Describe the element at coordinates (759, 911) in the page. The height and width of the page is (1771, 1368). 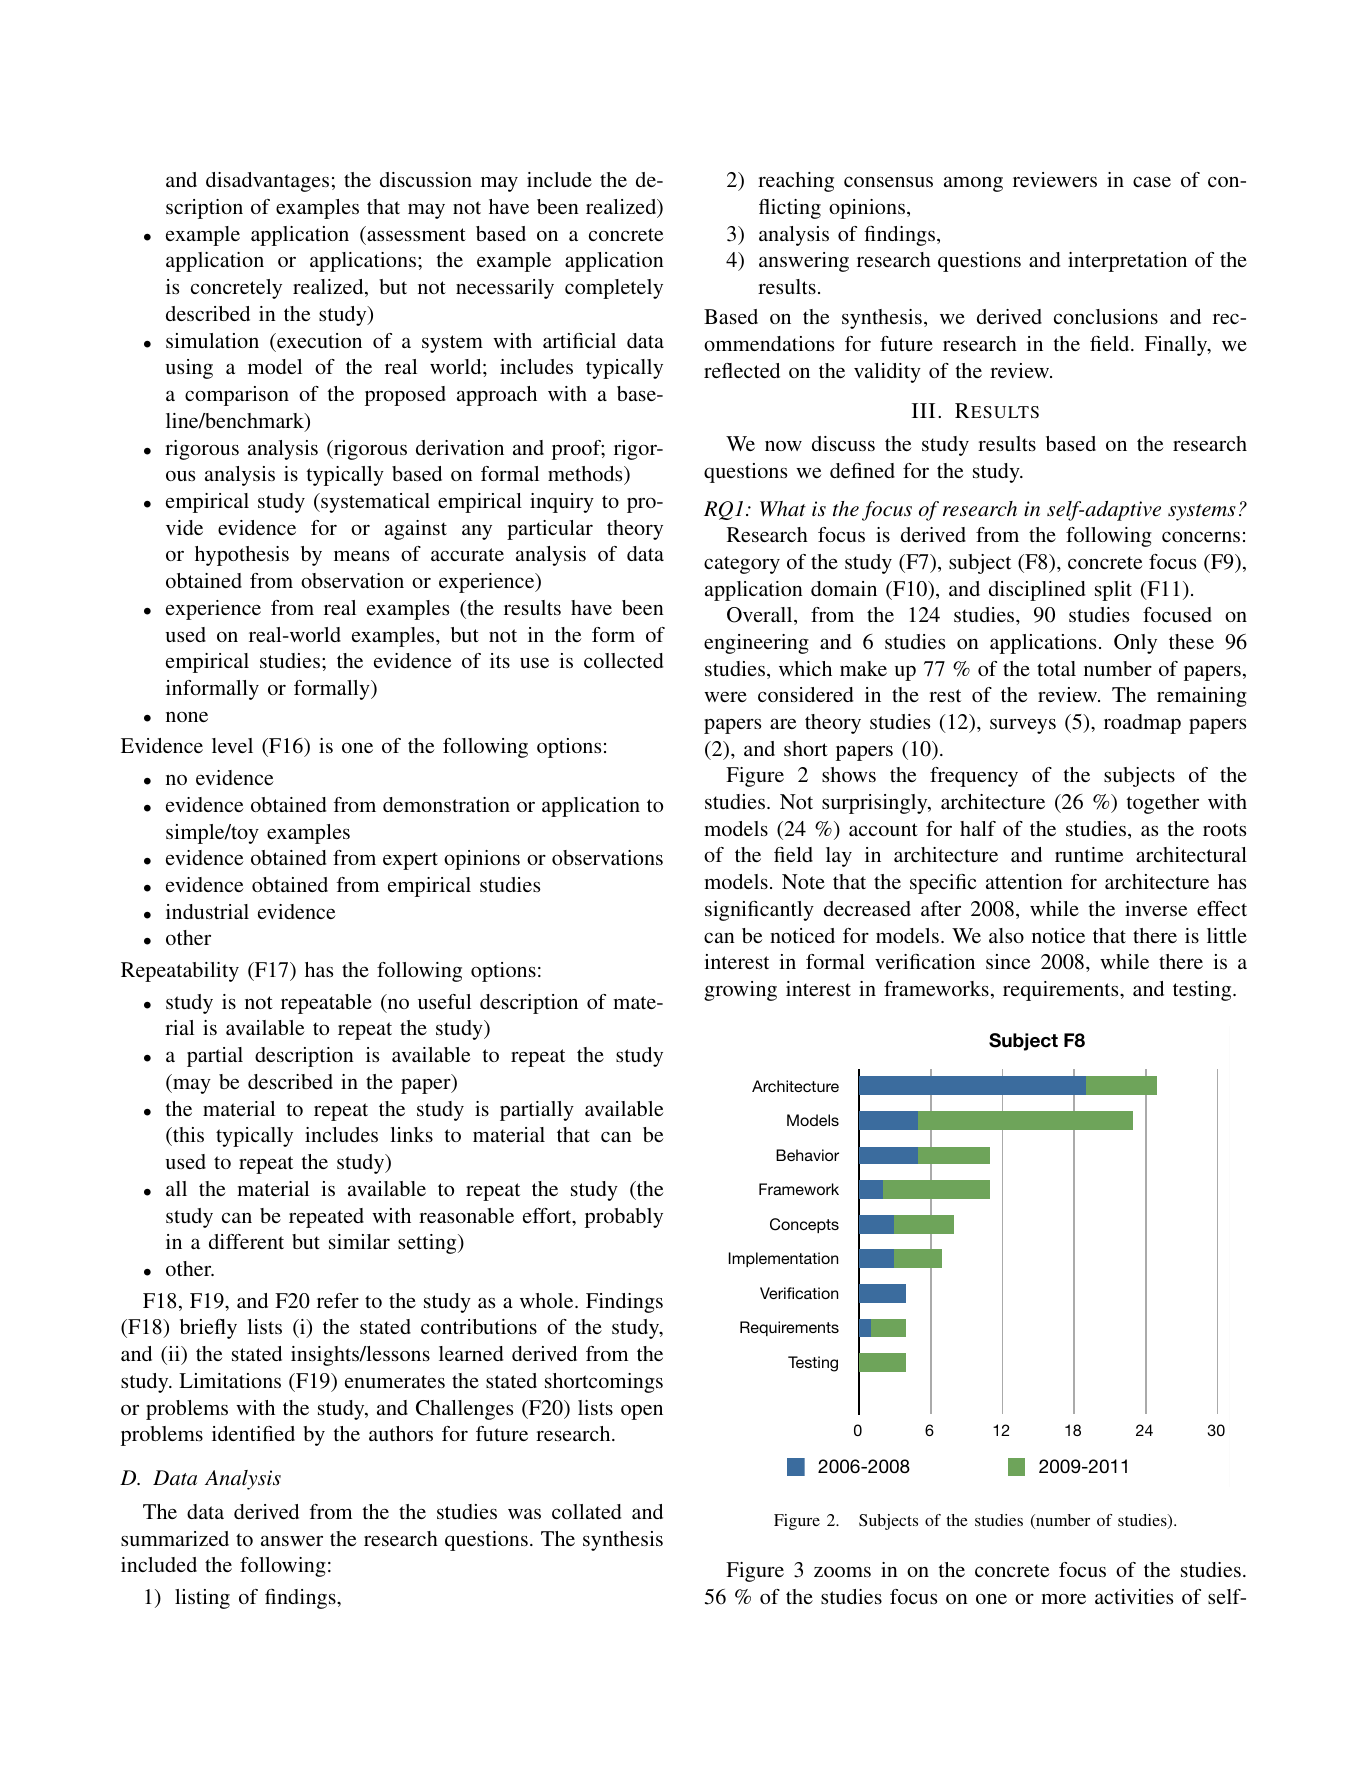
I see `significantly` at that location.
